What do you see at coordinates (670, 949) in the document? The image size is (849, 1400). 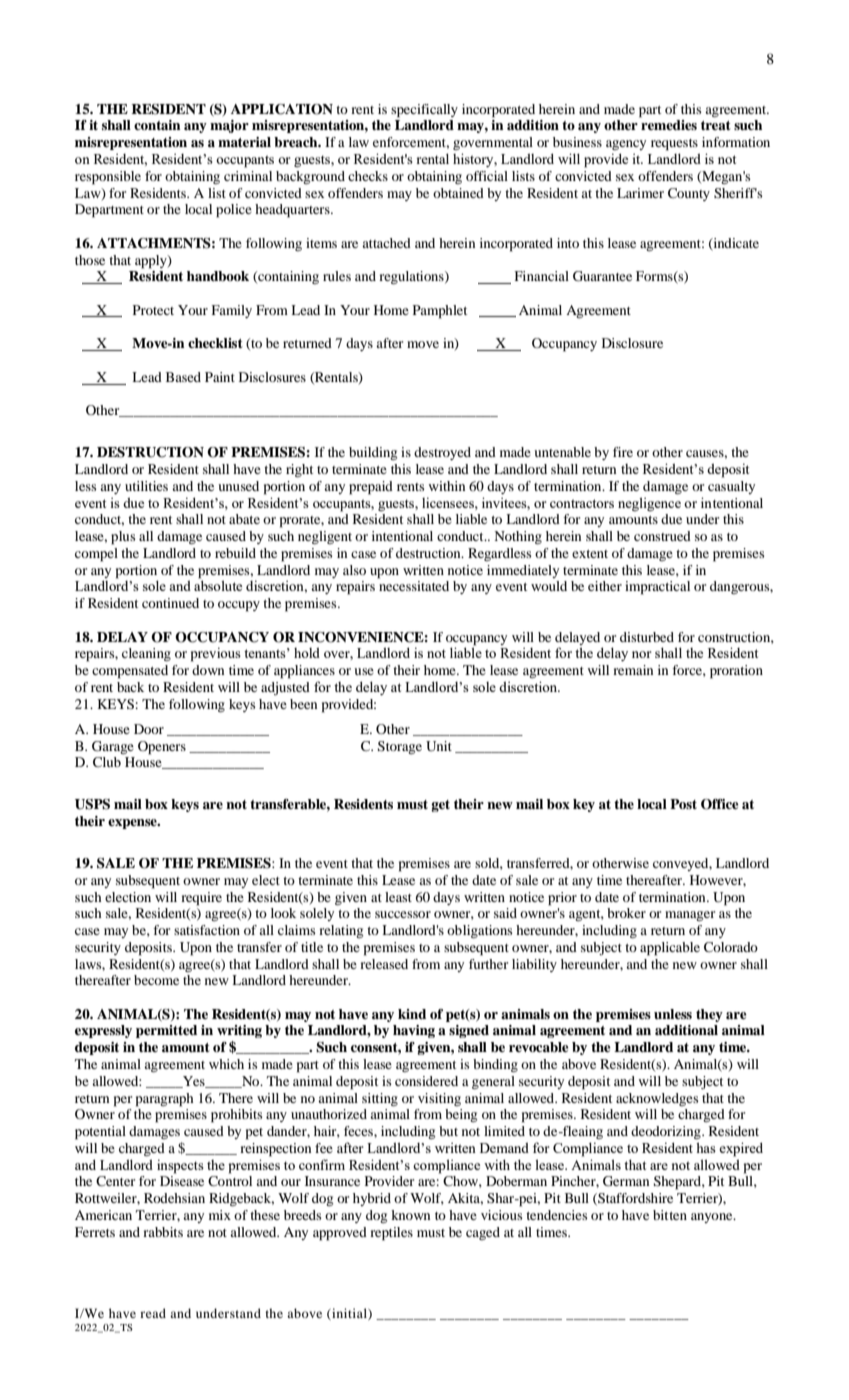 I see `applicable` at bounding box center [670, 949].
